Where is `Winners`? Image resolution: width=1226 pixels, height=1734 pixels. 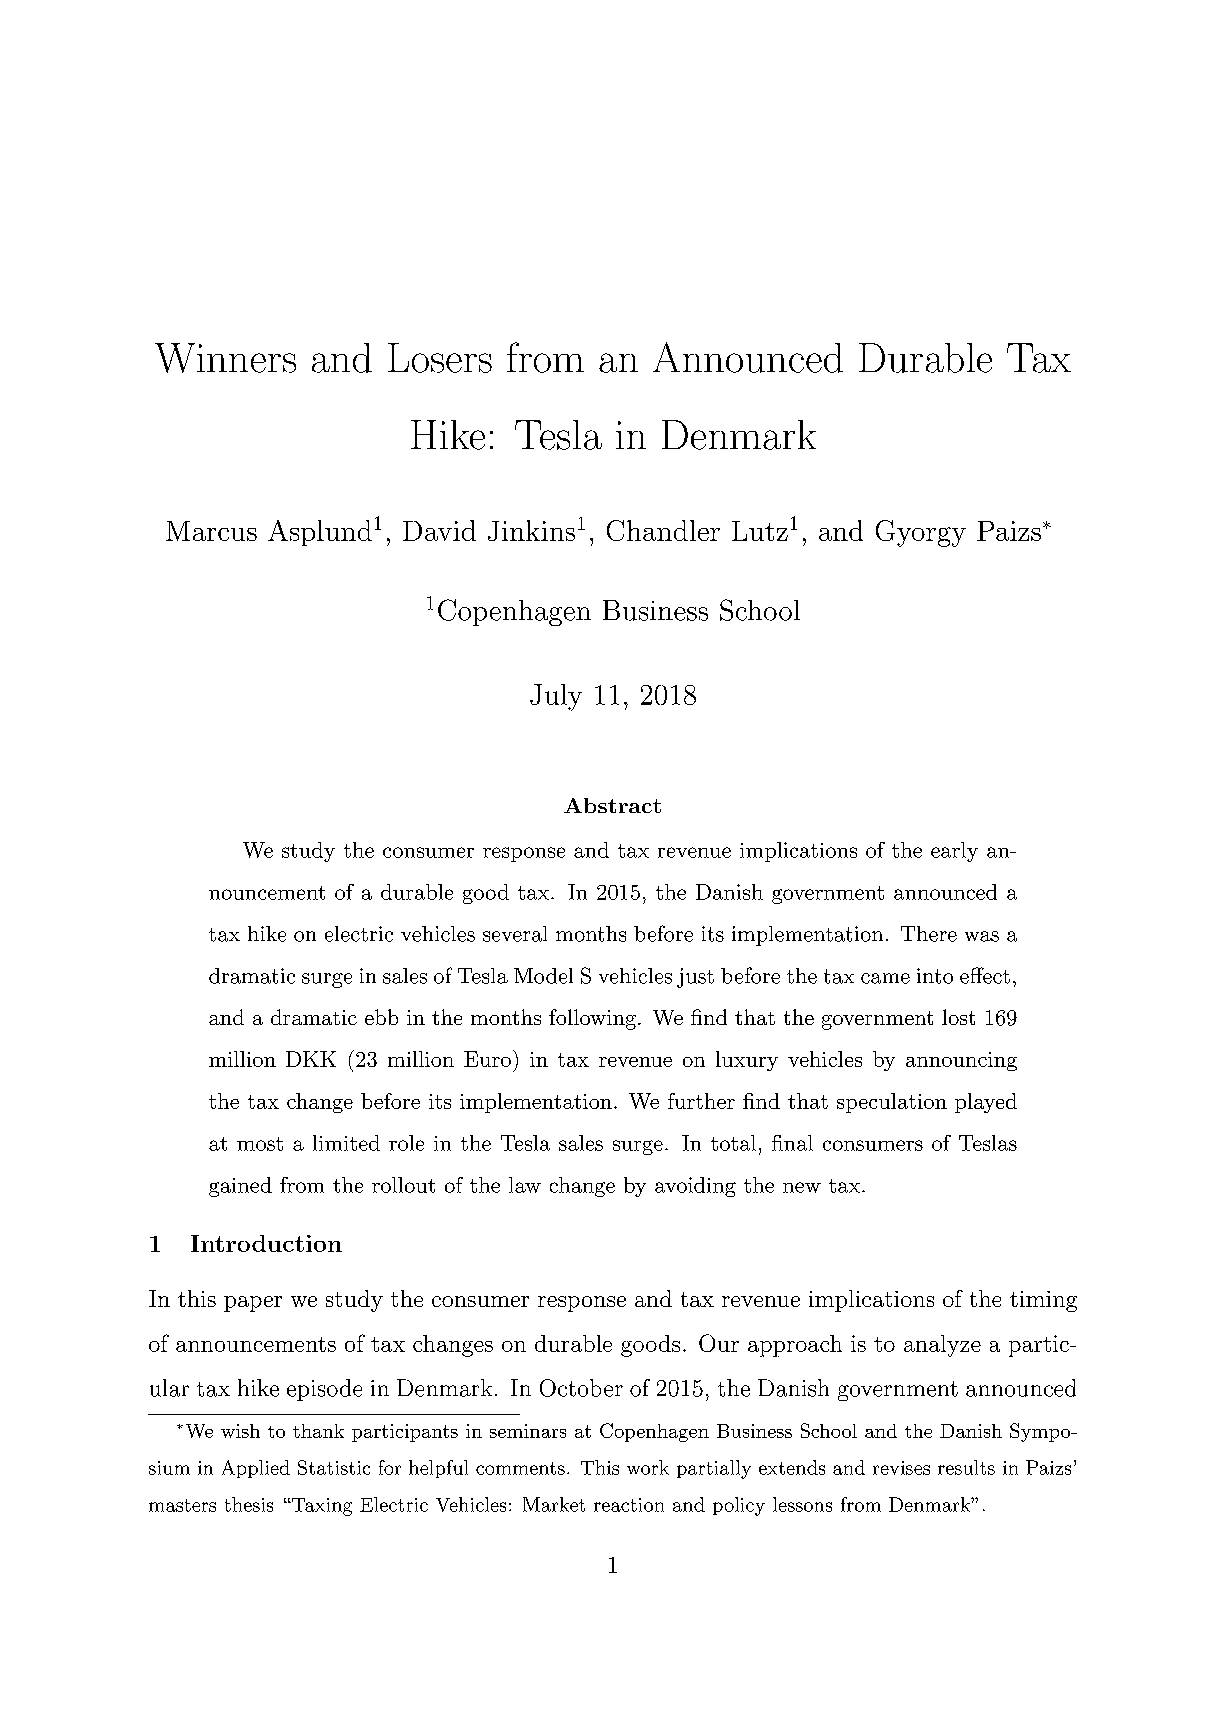
Winners is located at coordinates (225, 358).
